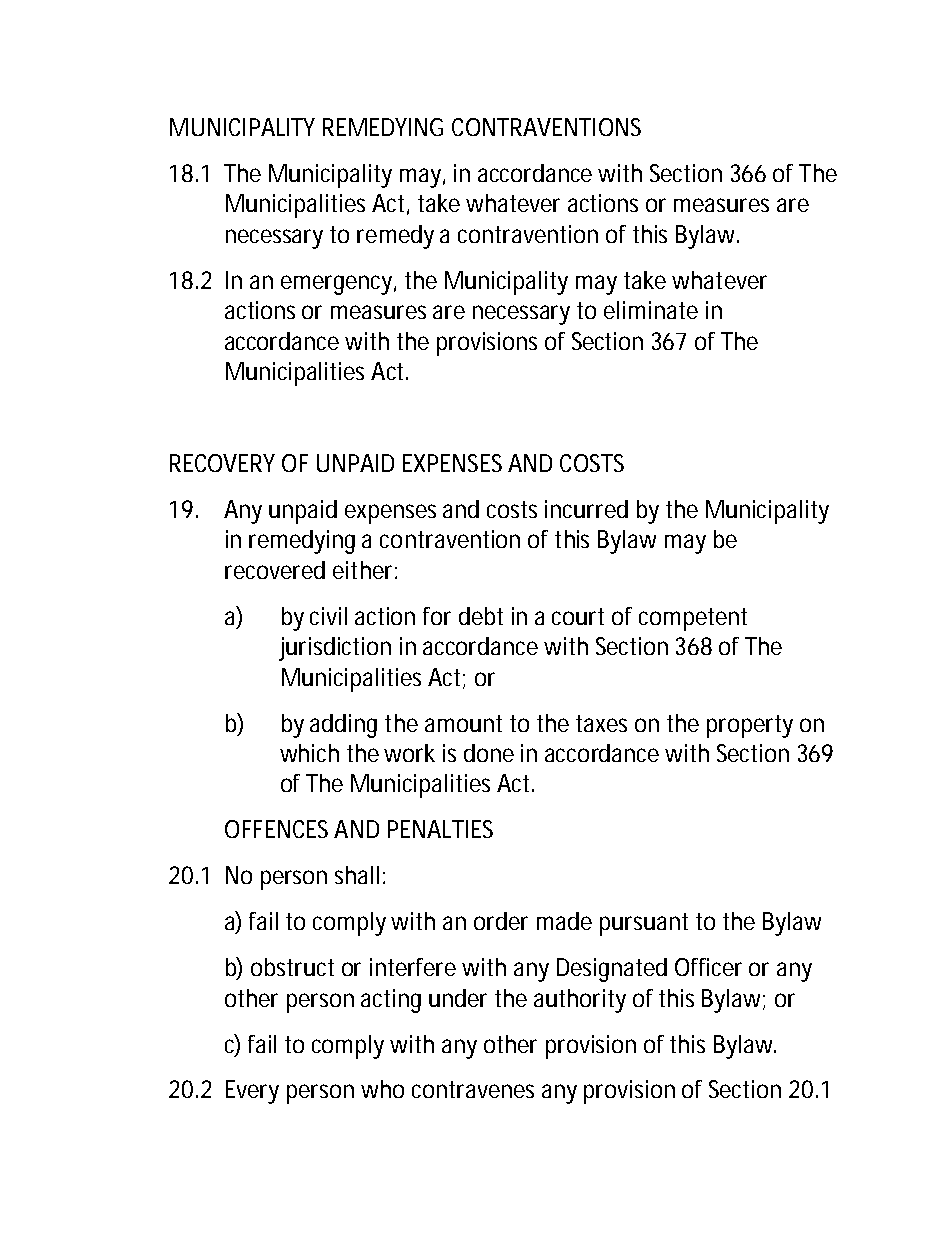 This screenshot has width=952, height=1233. I want to click on PENALTIES, so click(440, 829).
